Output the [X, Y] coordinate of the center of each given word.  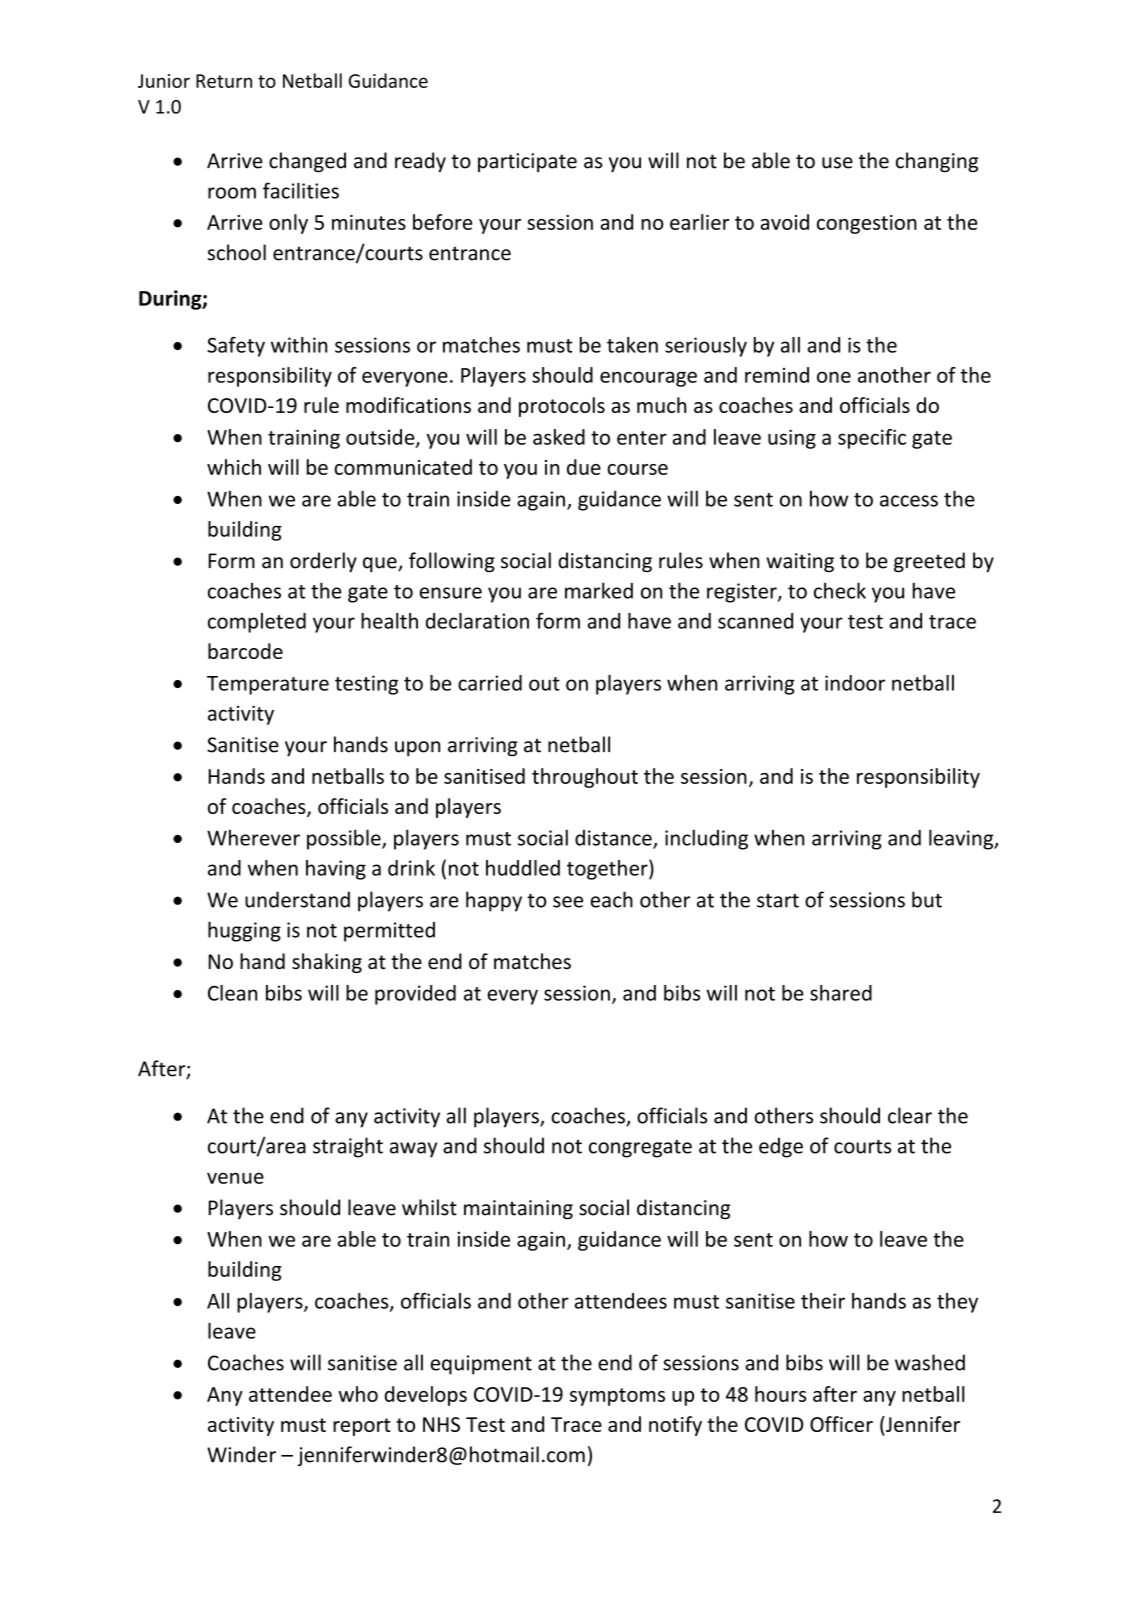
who [358, 1394]
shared [841, 993]
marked [599, 590]
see [568, 902]
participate [527, 162]
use [837, 163]
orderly [323, 562]
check [840, 590]
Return [224, 81]
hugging [244, 931]
